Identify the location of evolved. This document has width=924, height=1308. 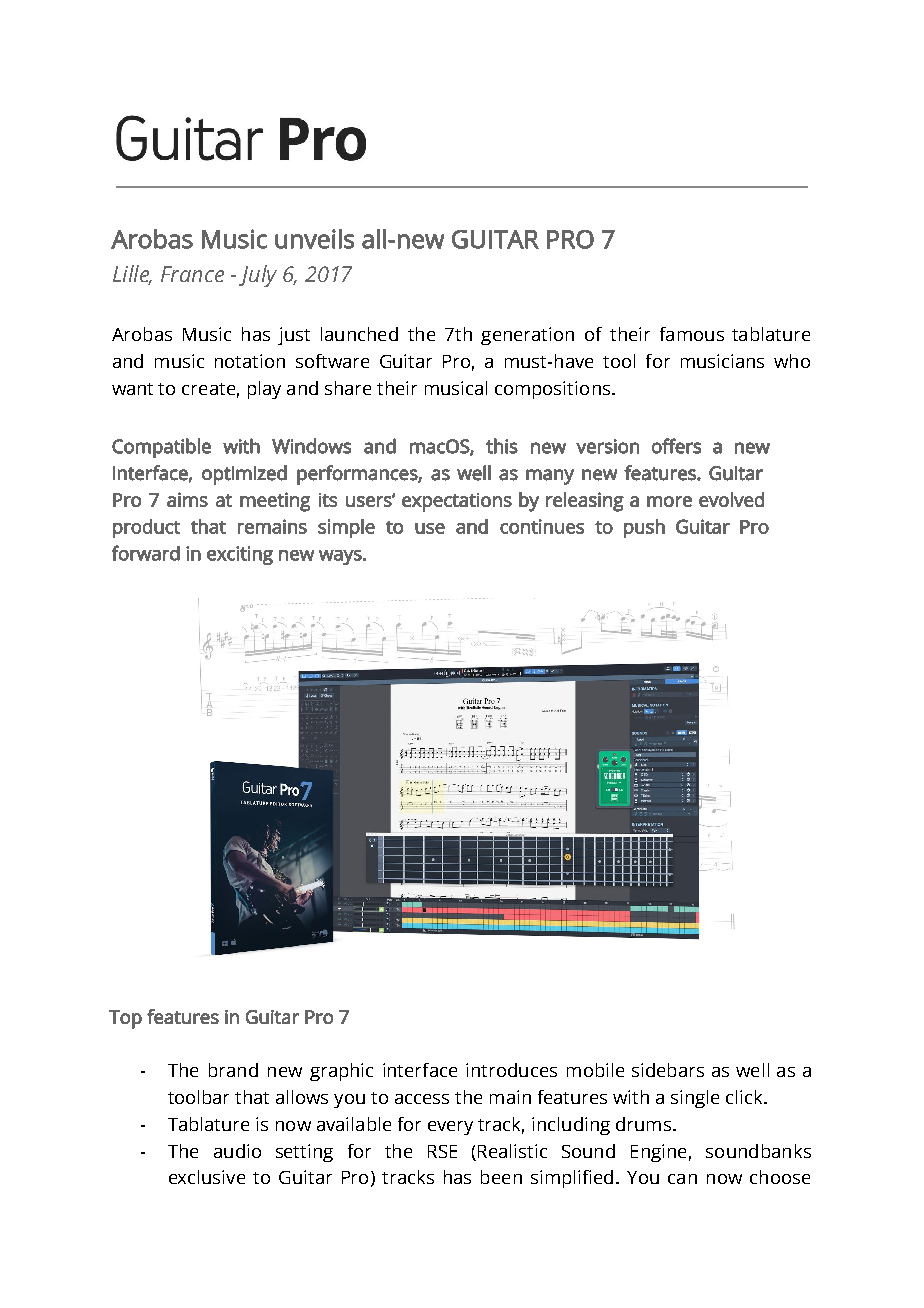
(731, 499).
